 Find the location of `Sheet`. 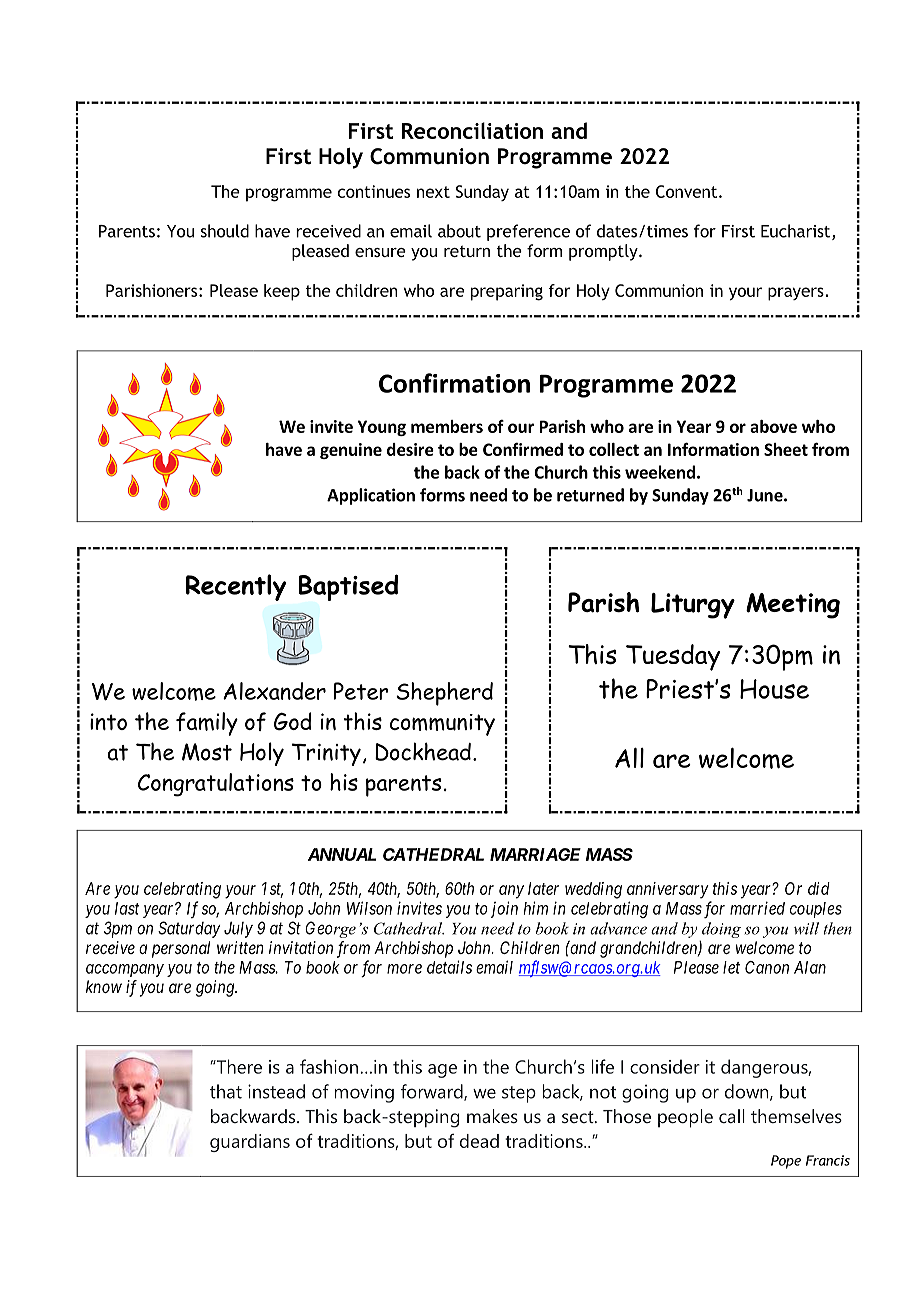

Sheet is located at coordinates (786, 449).
